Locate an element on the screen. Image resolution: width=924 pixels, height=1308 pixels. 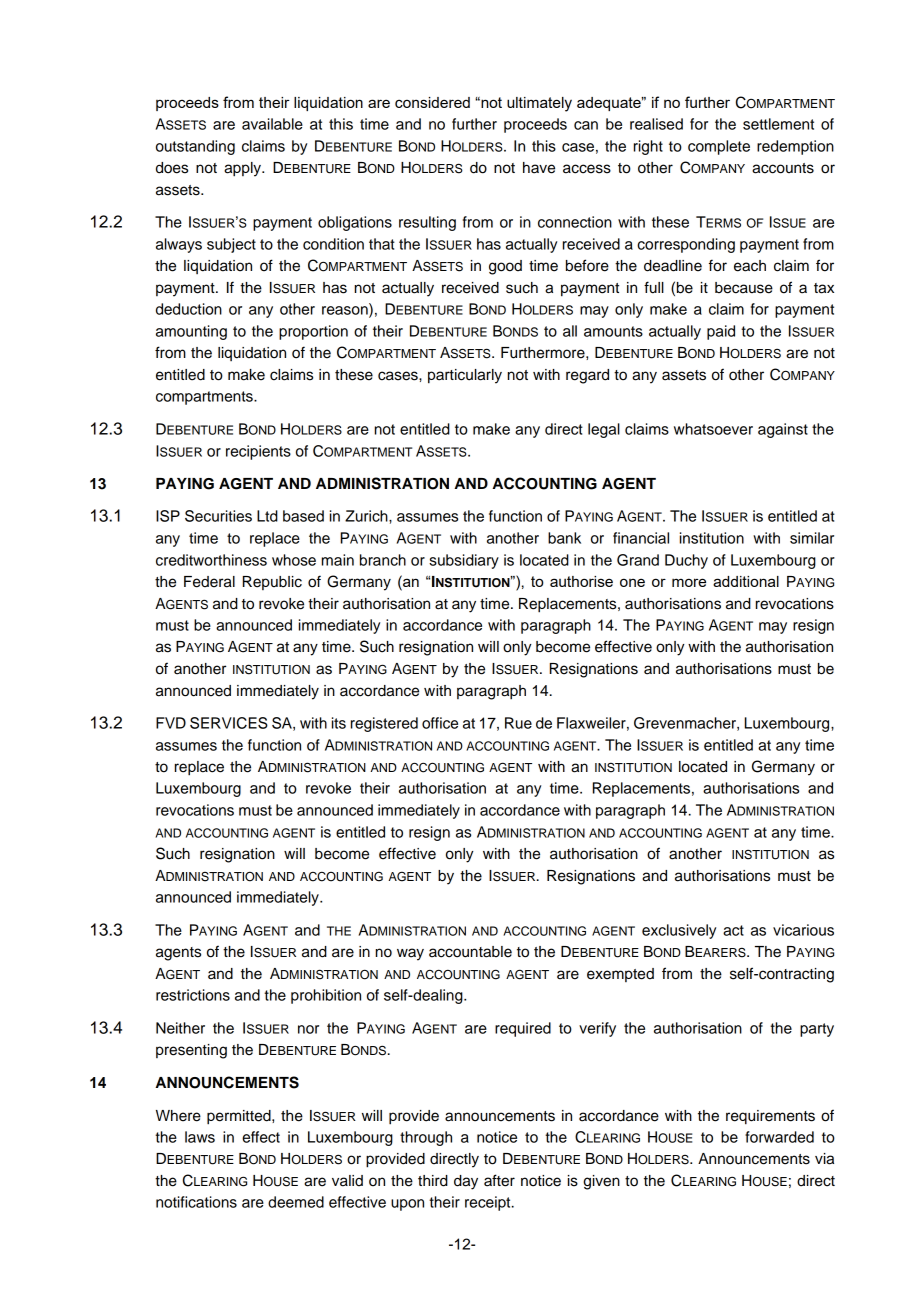
after is located at coordinates (499, 1180).
